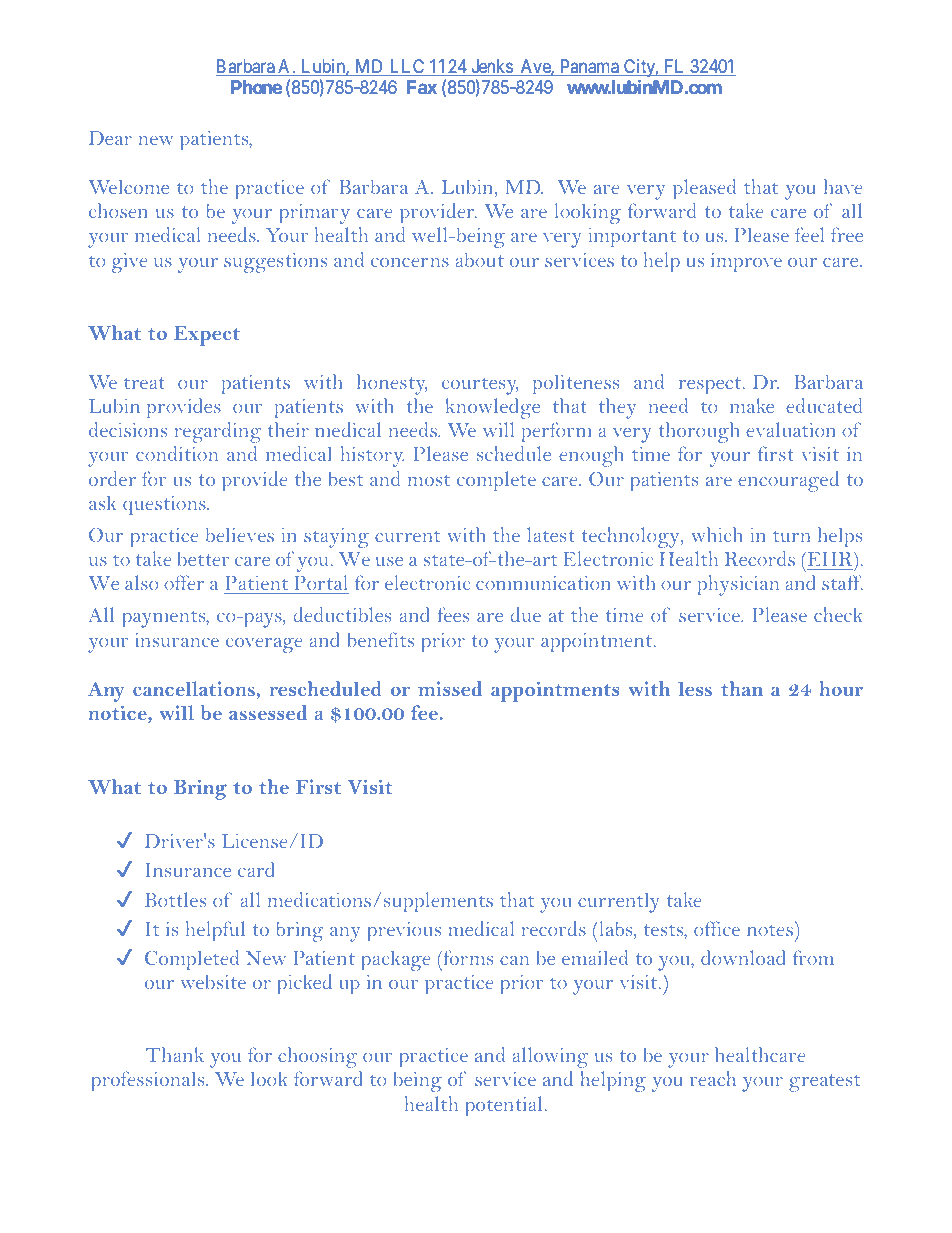 The image size is (952, 1233). Describe the element at coordinates (504, 1106) in the document. I see `potential` at that location.
